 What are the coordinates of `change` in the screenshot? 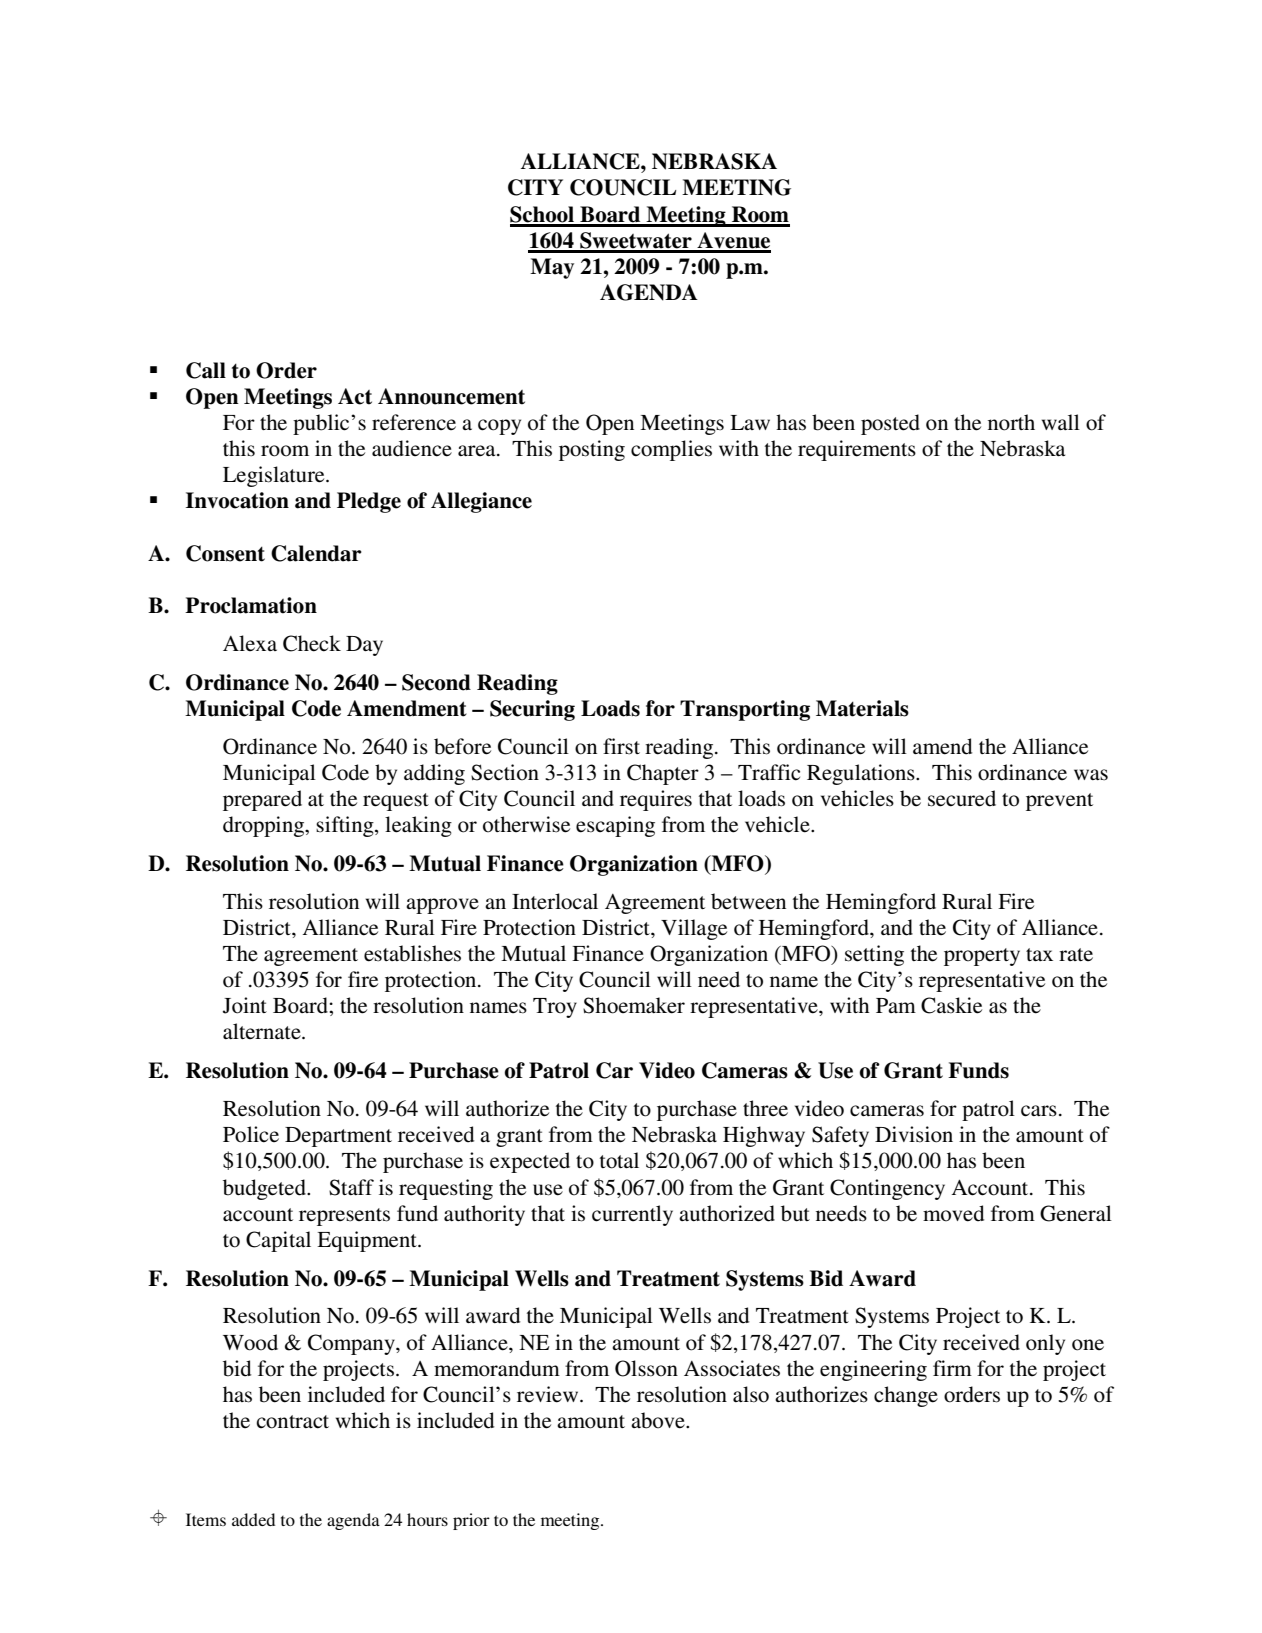 It's located at (906, 1396).
